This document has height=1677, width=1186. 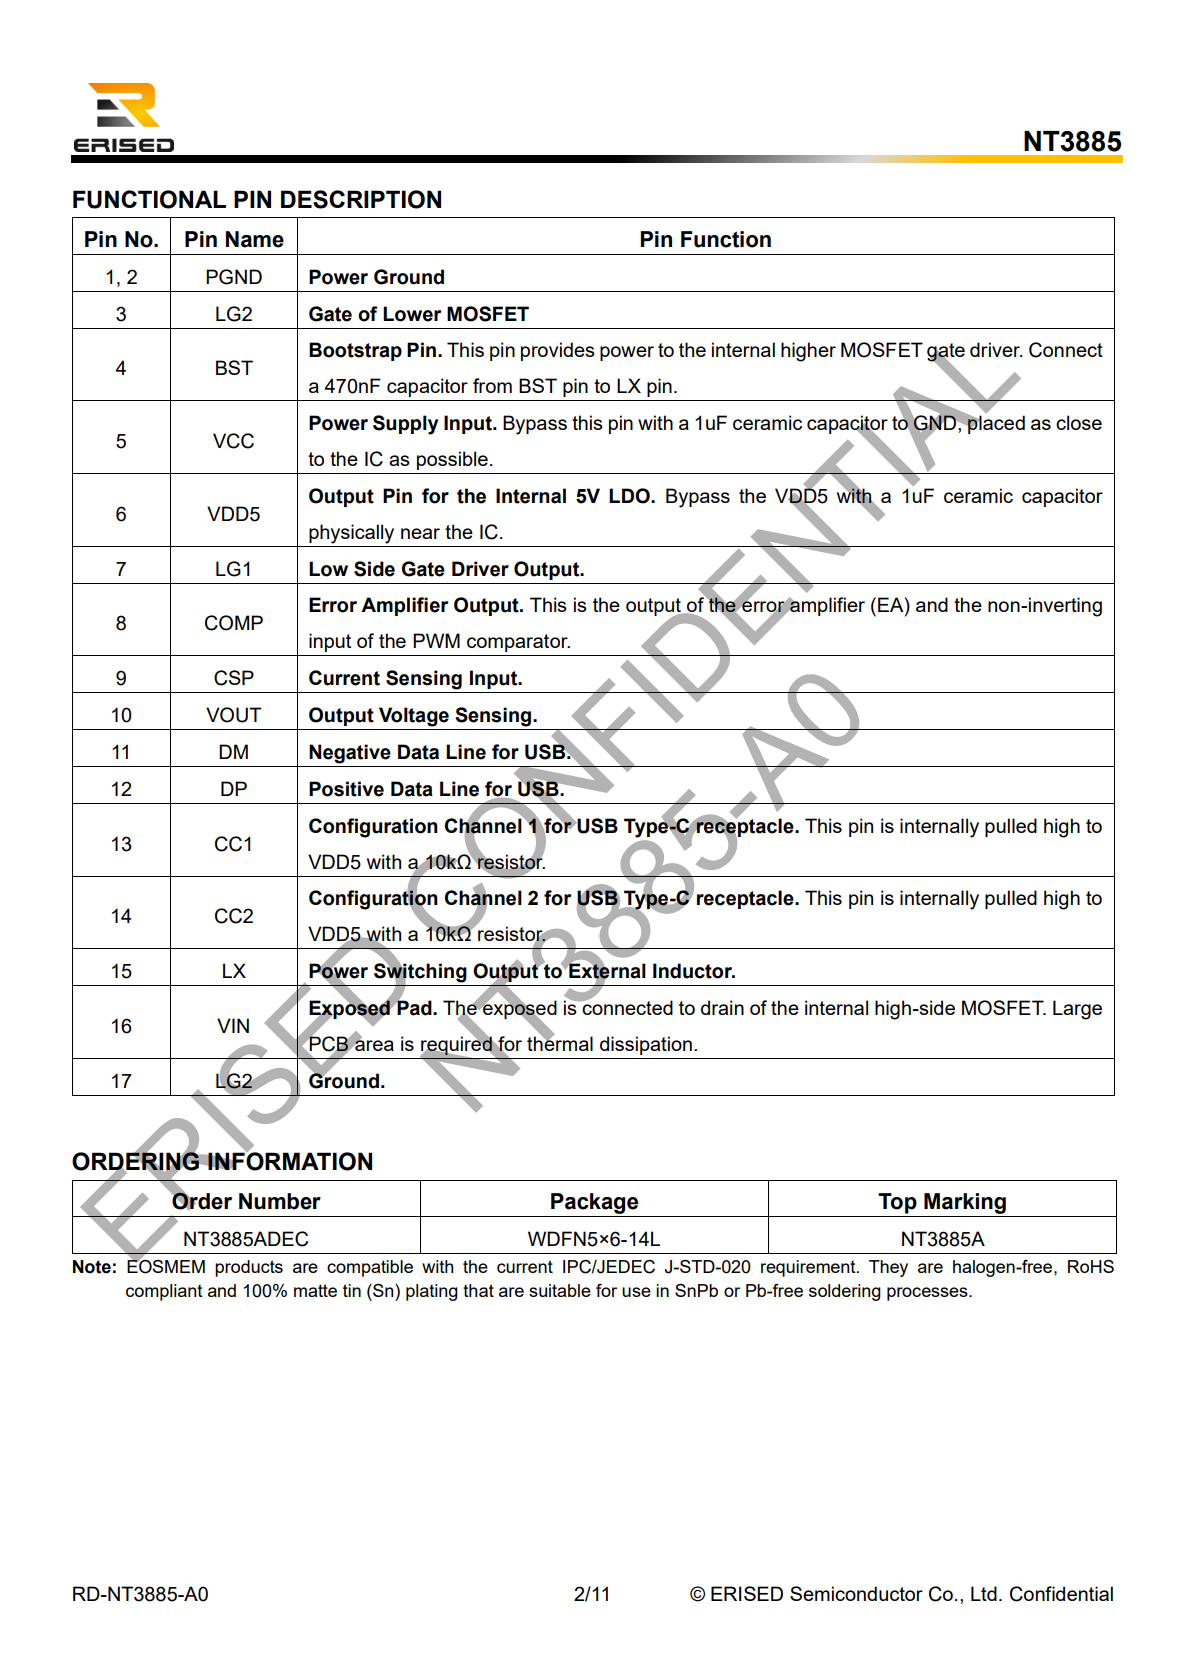 I want to click on Semiconductor, so click(x=856, y=1593).
